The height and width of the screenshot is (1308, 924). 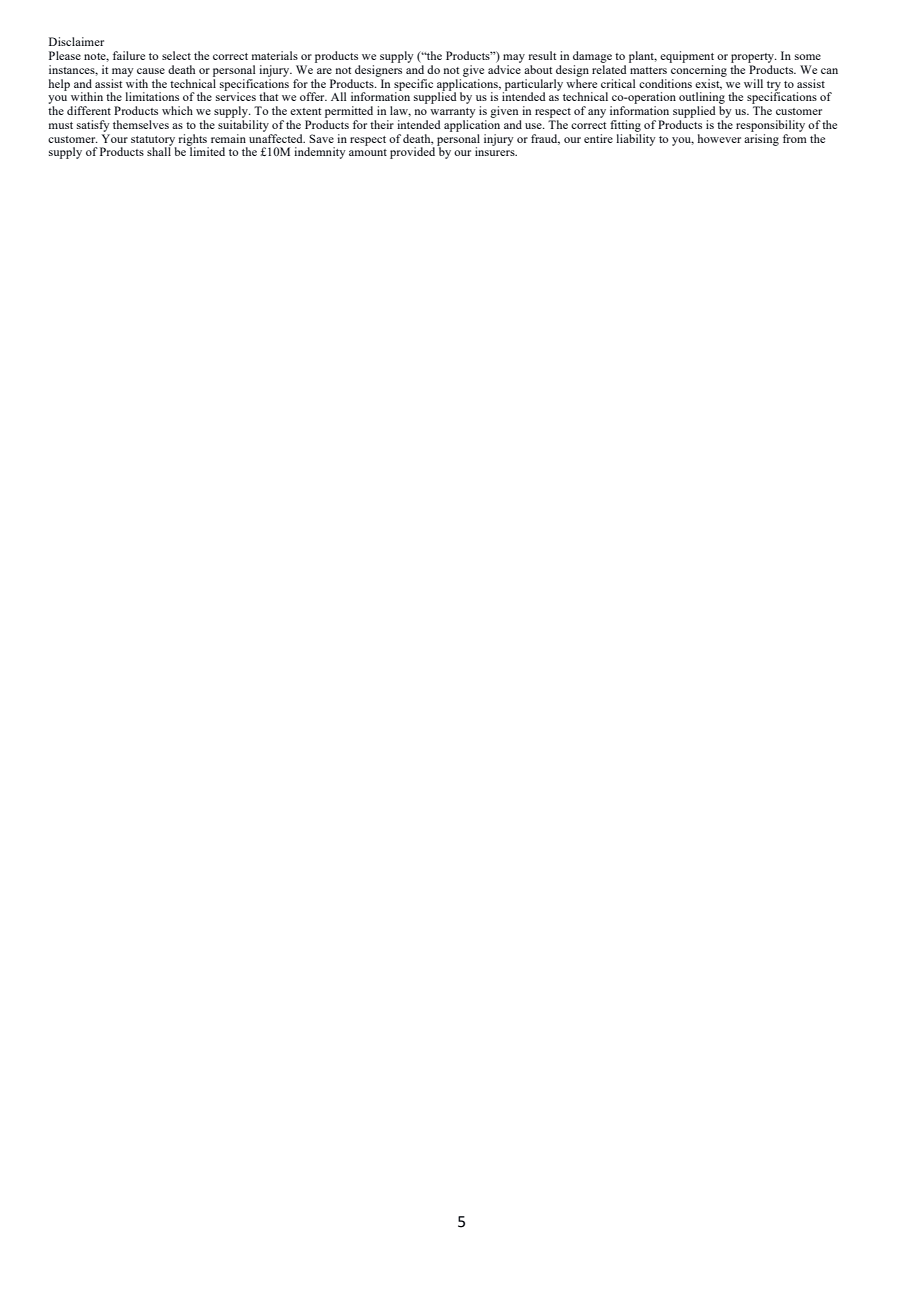 I want to click on advice, so click(x=504, y=69).
